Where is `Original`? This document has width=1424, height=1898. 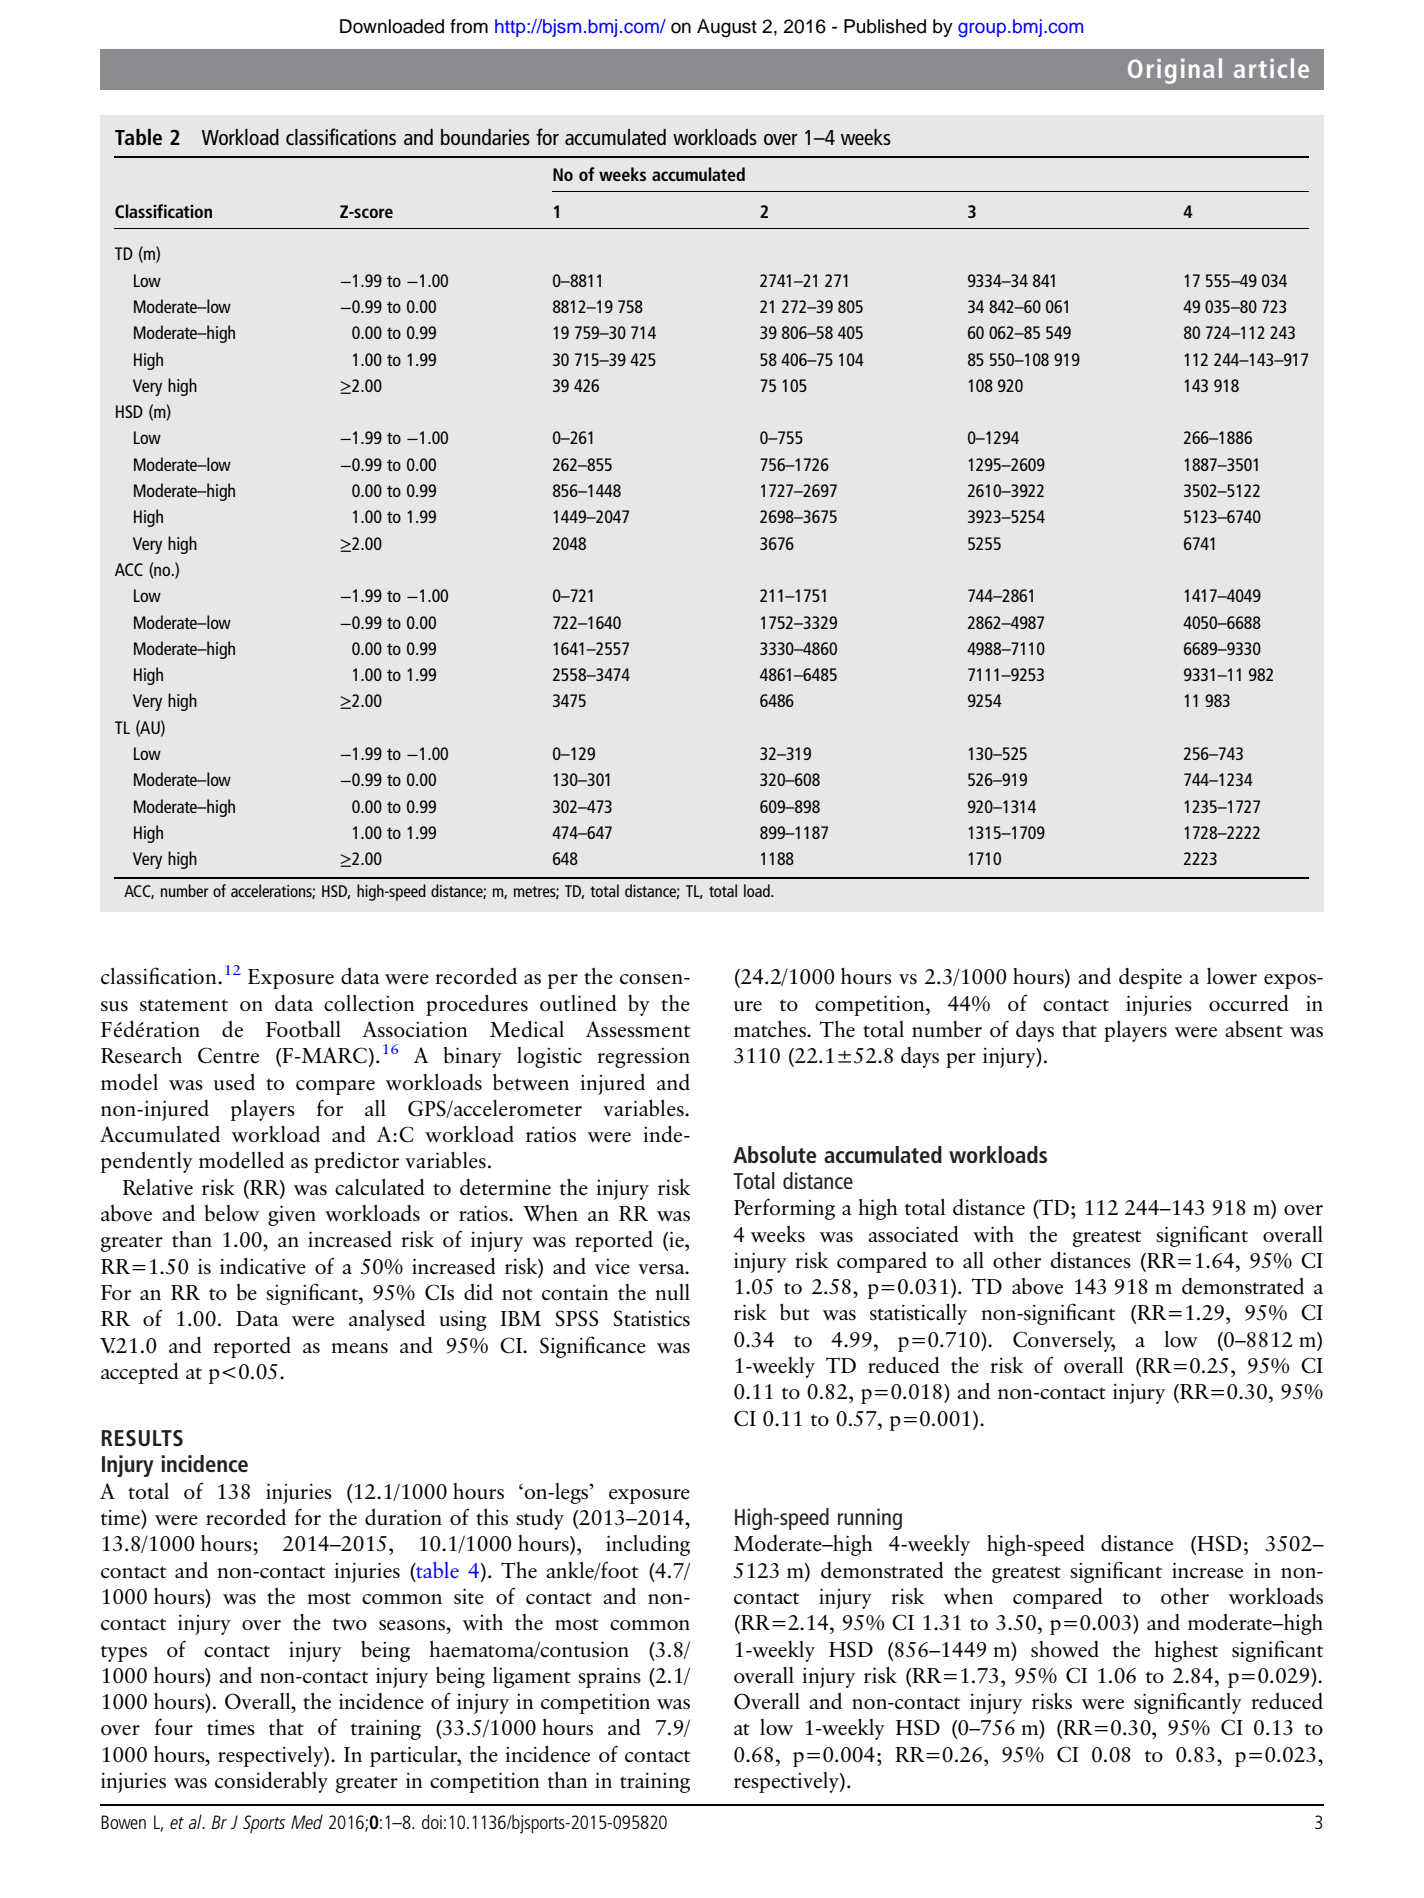
Original is located at coordinates (1175, 71).
